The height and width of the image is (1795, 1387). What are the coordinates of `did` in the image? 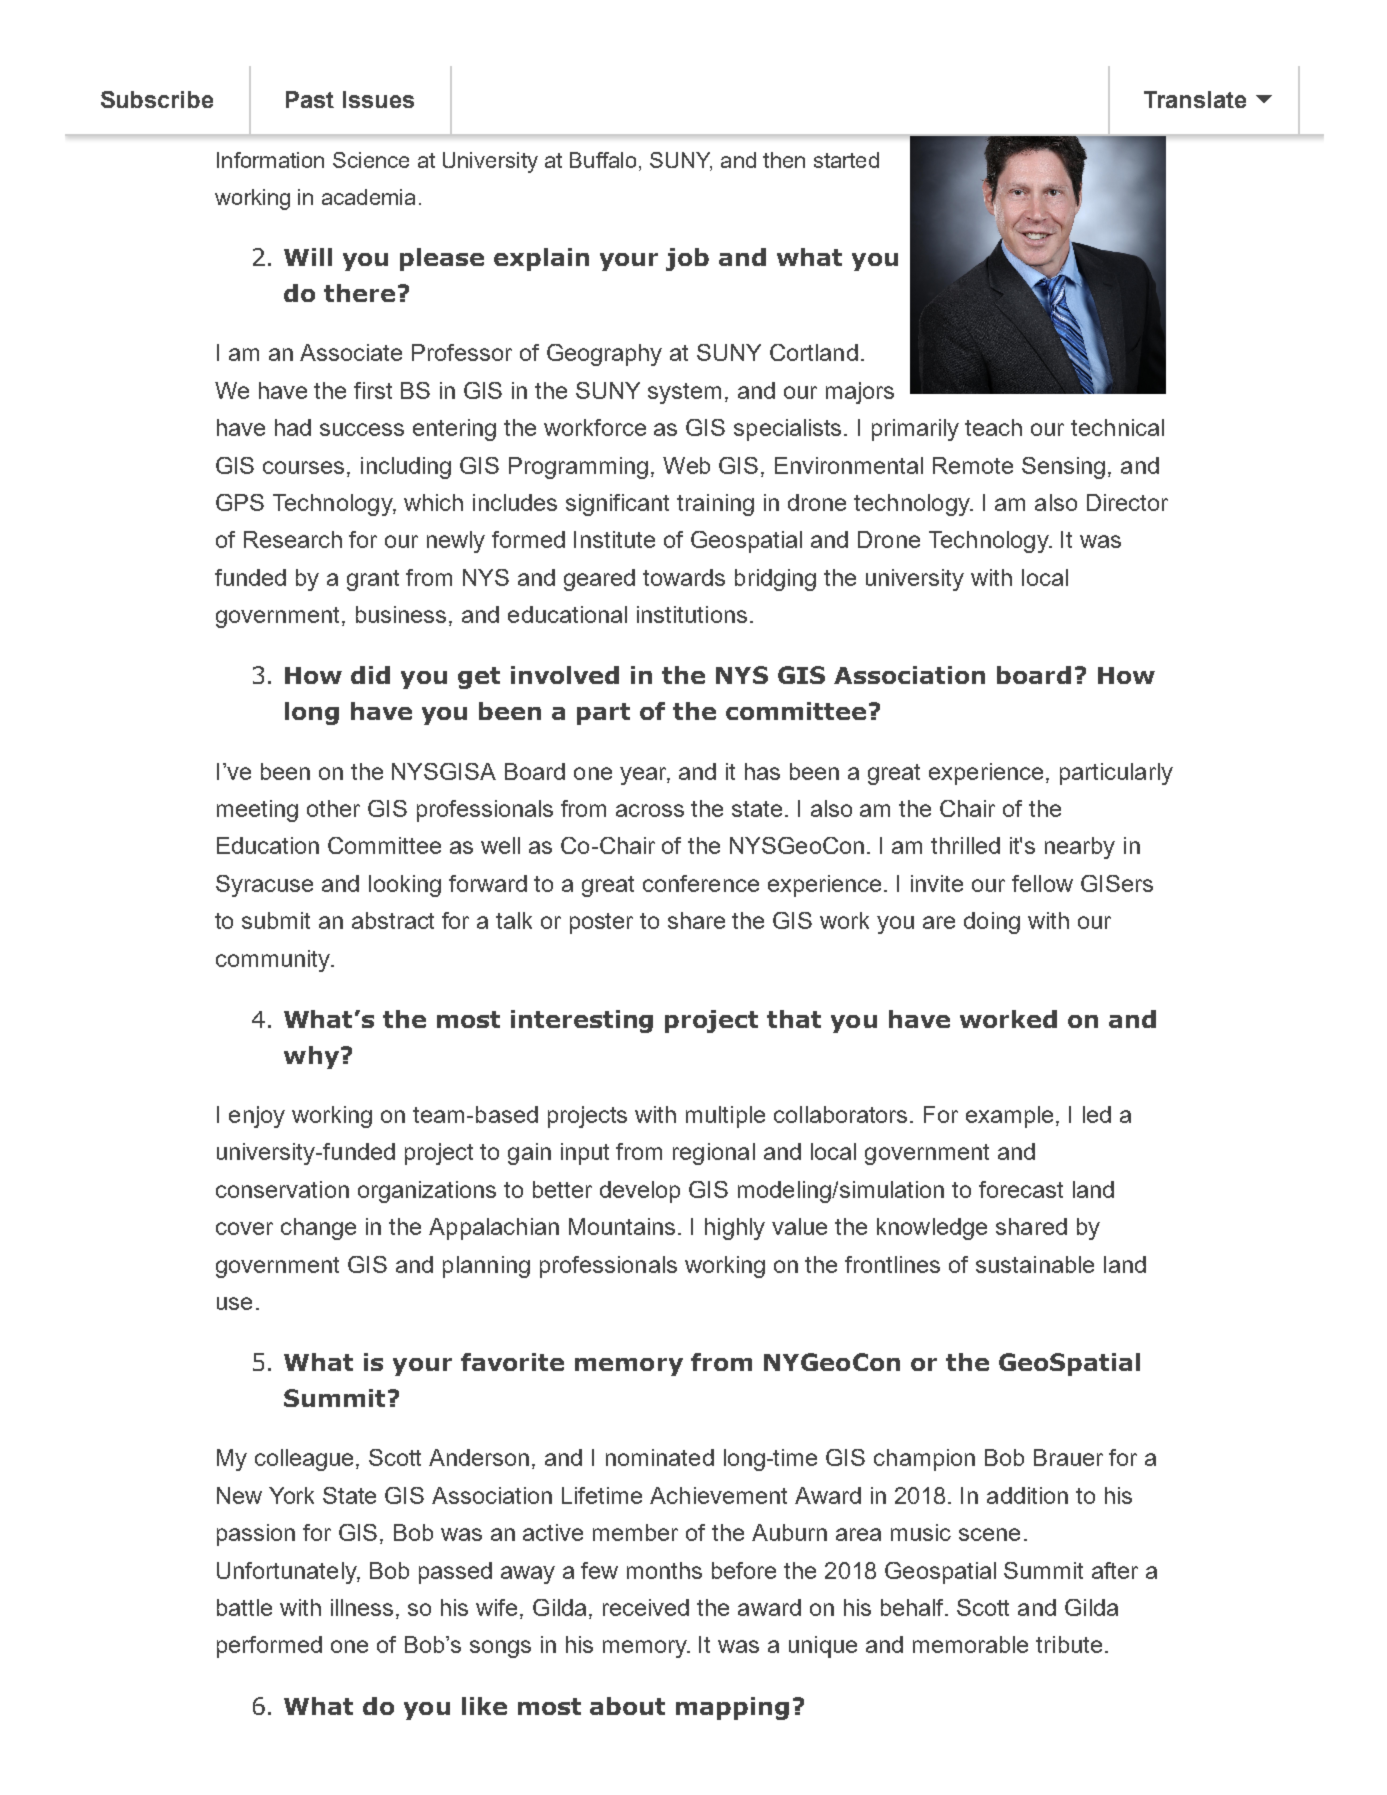 It's located at (370, 675).
